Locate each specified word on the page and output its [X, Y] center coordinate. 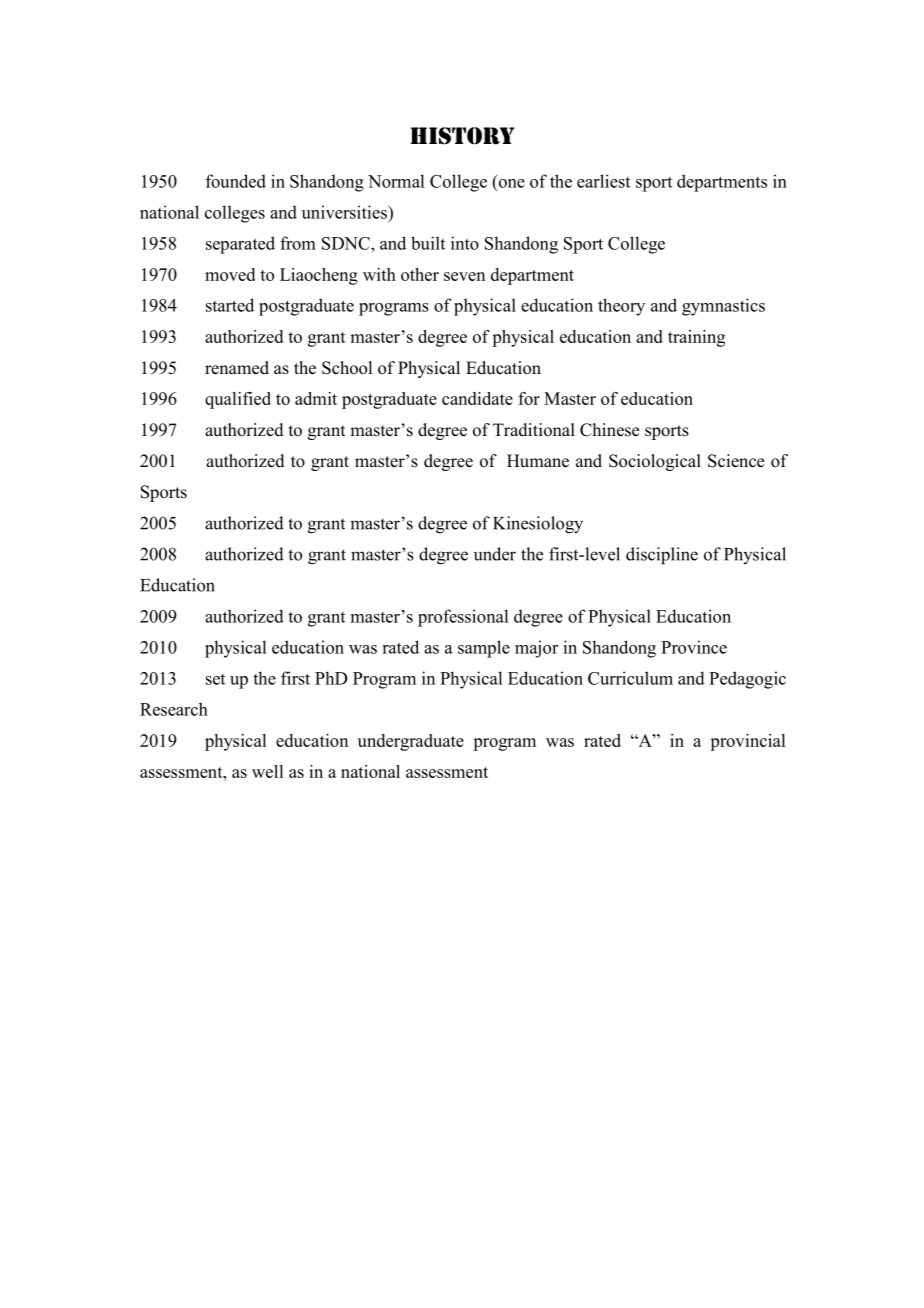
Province [694, 647]
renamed [237, 368]
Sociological [655, 462]
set [215, 679]
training [696, 338]
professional [463, 618]
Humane [538, 461]
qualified [238, 400]
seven [464, 276]
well [267, 771]
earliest [603, 181]
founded [236, 181]
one [512, 183]
